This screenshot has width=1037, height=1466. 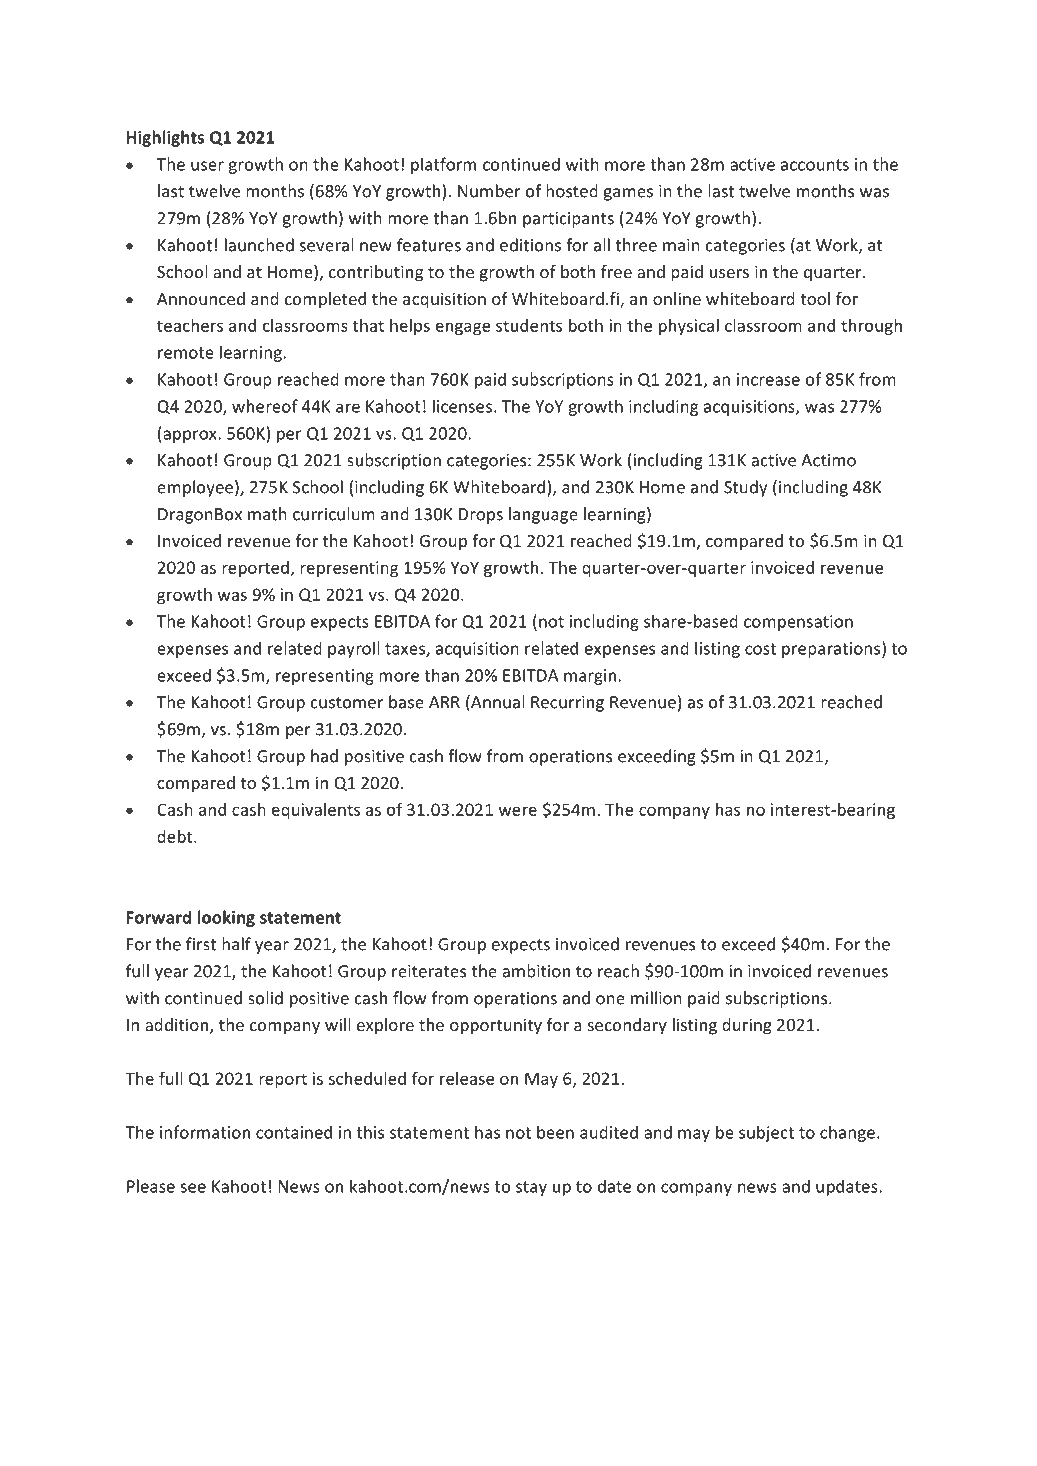 What do you see at coordinates (489, 191) in the screenshot?
I see `Number` at bounding box center [489, 191].
